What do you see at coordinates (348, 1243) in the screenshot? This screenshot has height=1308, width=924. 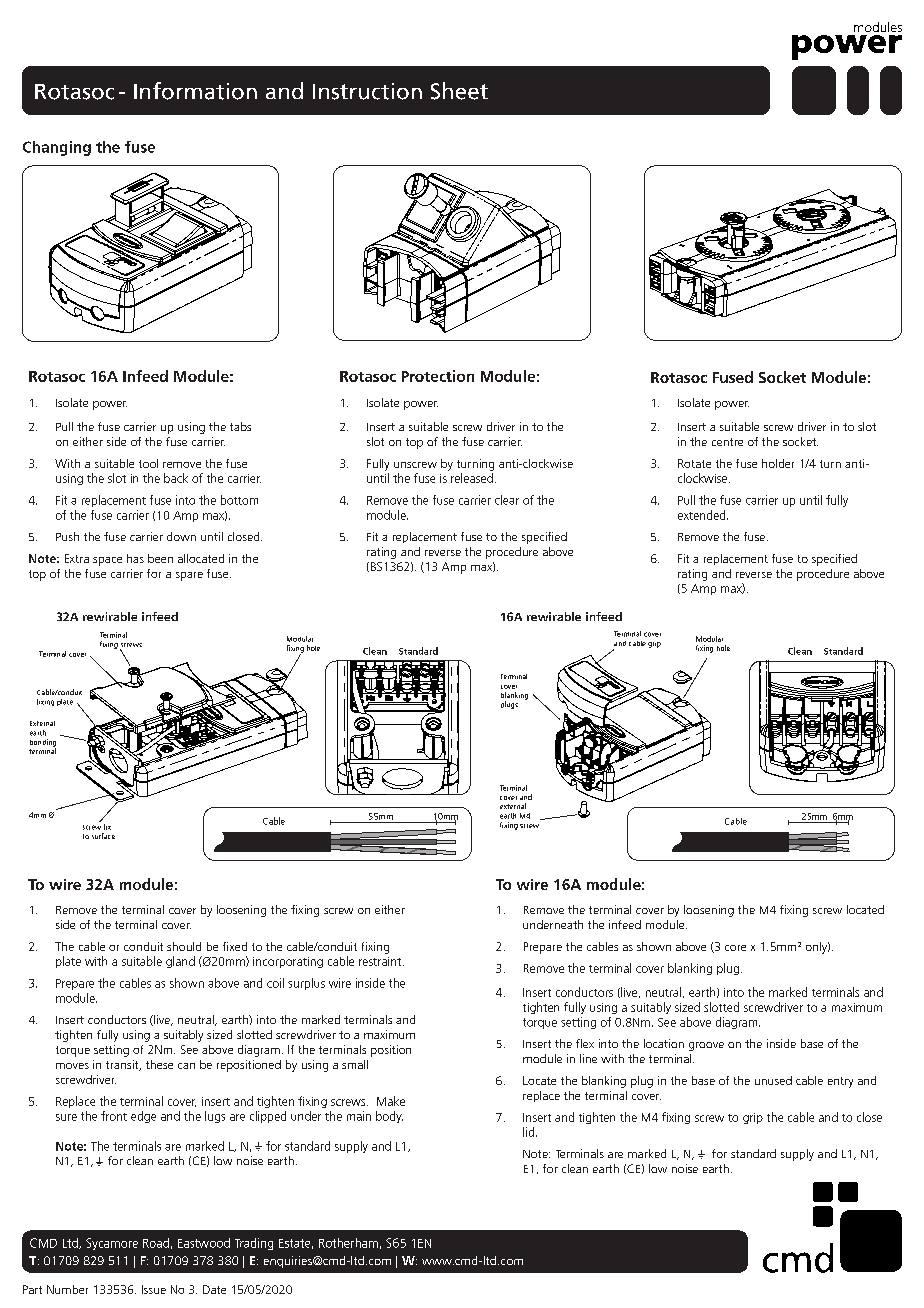 I see `Rotherham` at bounding box center [348, 1243].
